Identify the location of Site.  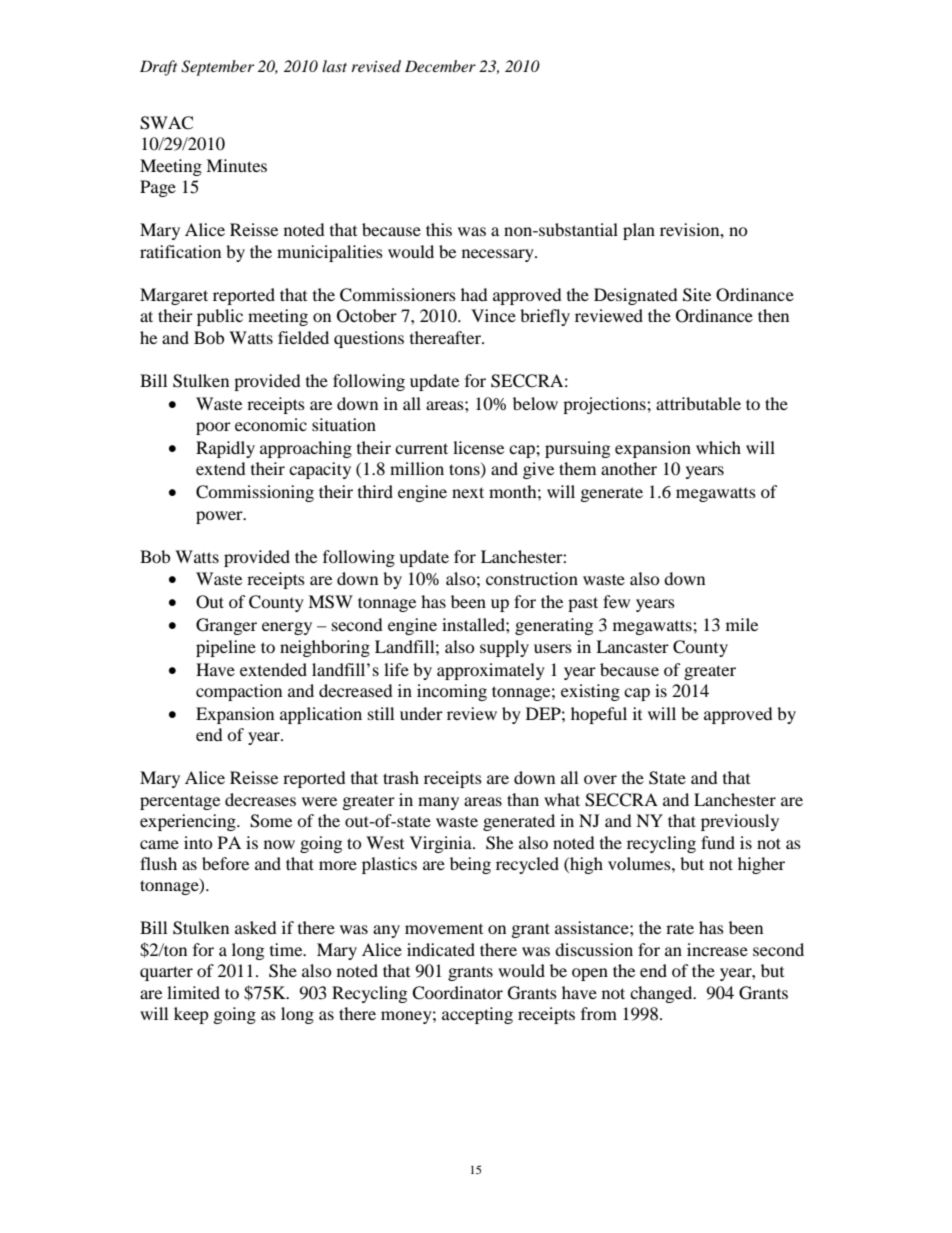
(697, 295).
